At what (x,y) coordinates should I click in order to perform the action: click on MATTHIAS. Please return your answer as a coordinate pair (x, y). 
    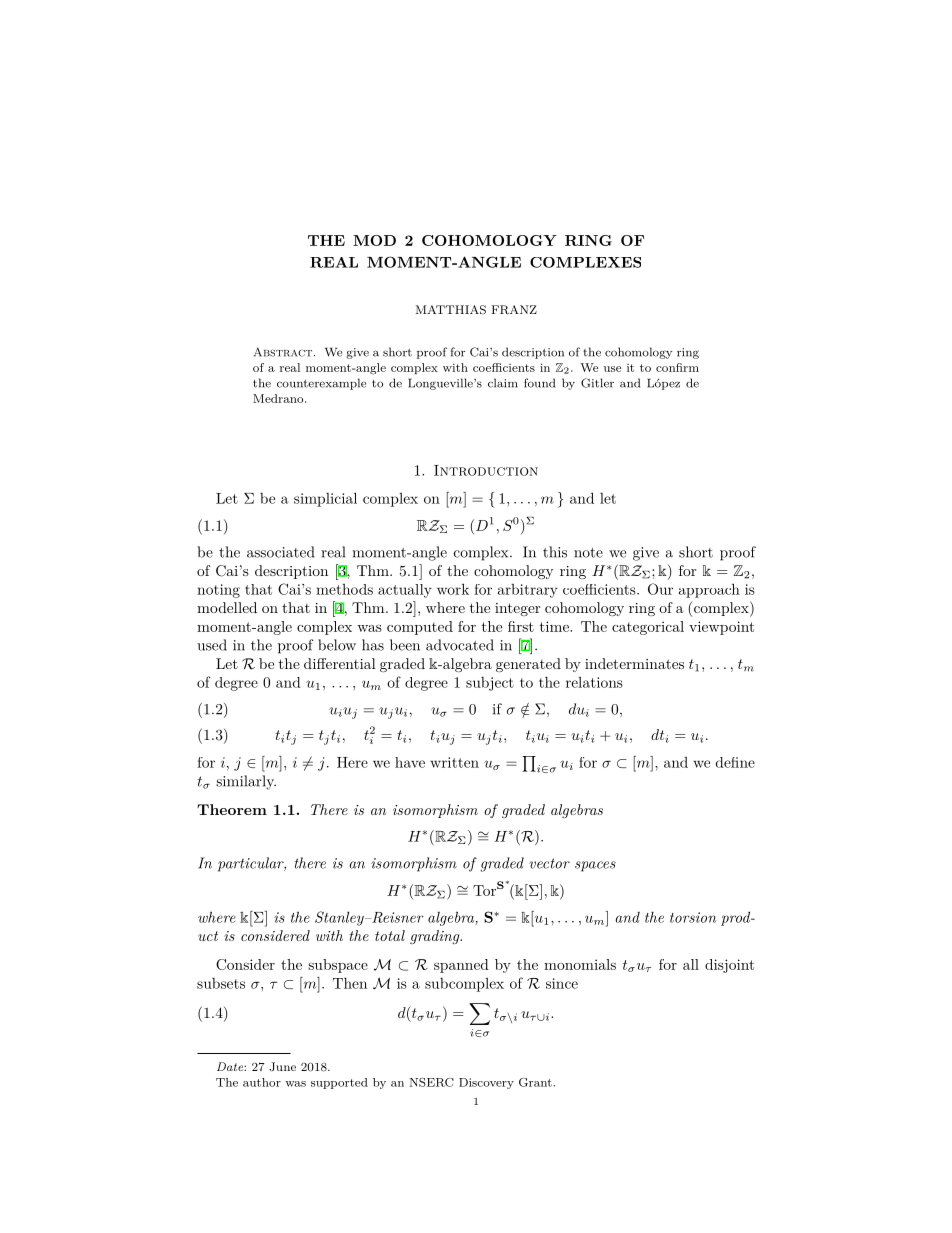
    Looking at the image, I should click on (451, 310).
